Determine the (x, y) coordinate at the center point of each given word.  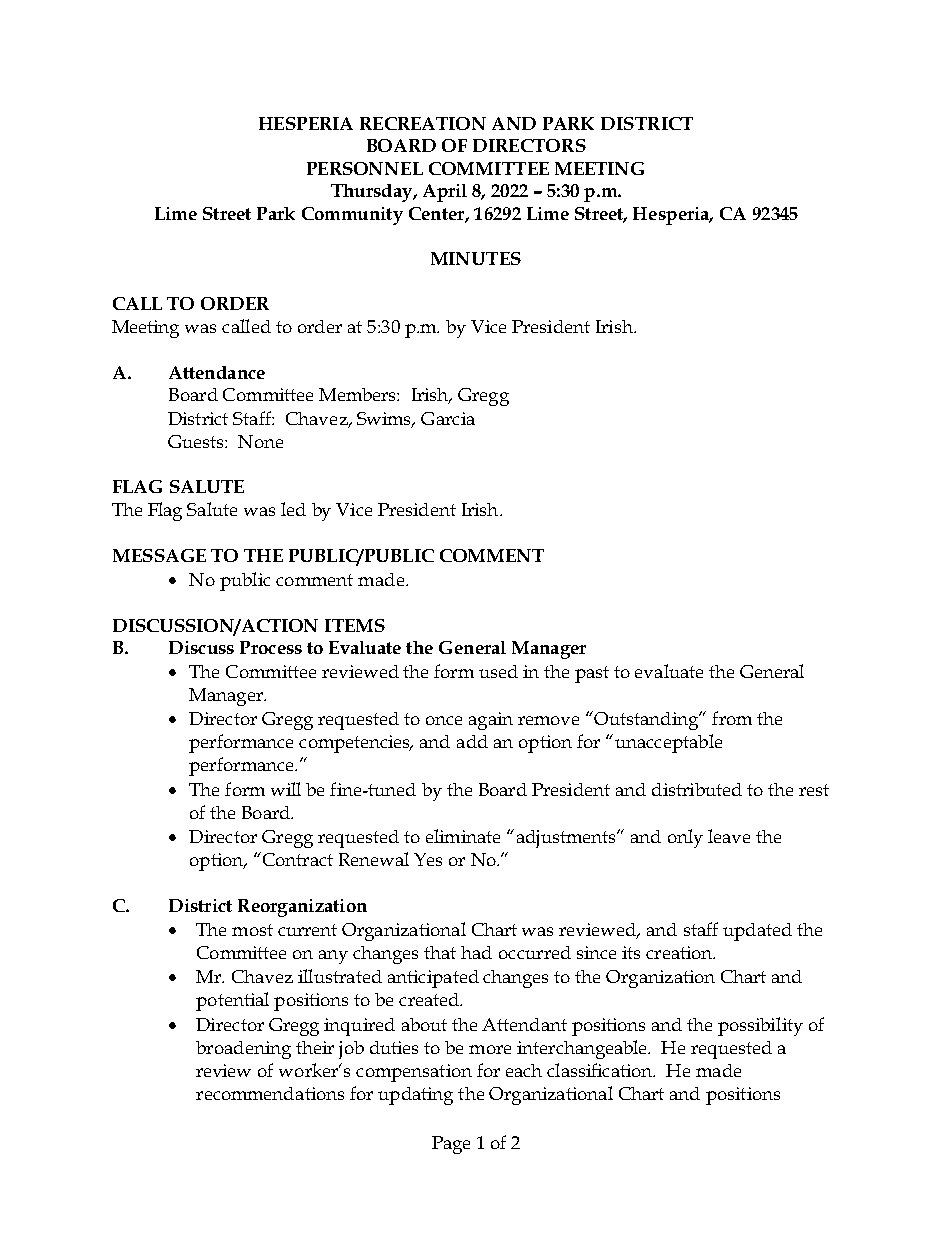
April (445, 193)
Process (271, 647)
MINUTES (476, 258)
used (498, 671)
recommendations (270, 1093)
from (732, 718)
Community (352, 216)
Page (451, 1145)
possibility (760, 1026)
